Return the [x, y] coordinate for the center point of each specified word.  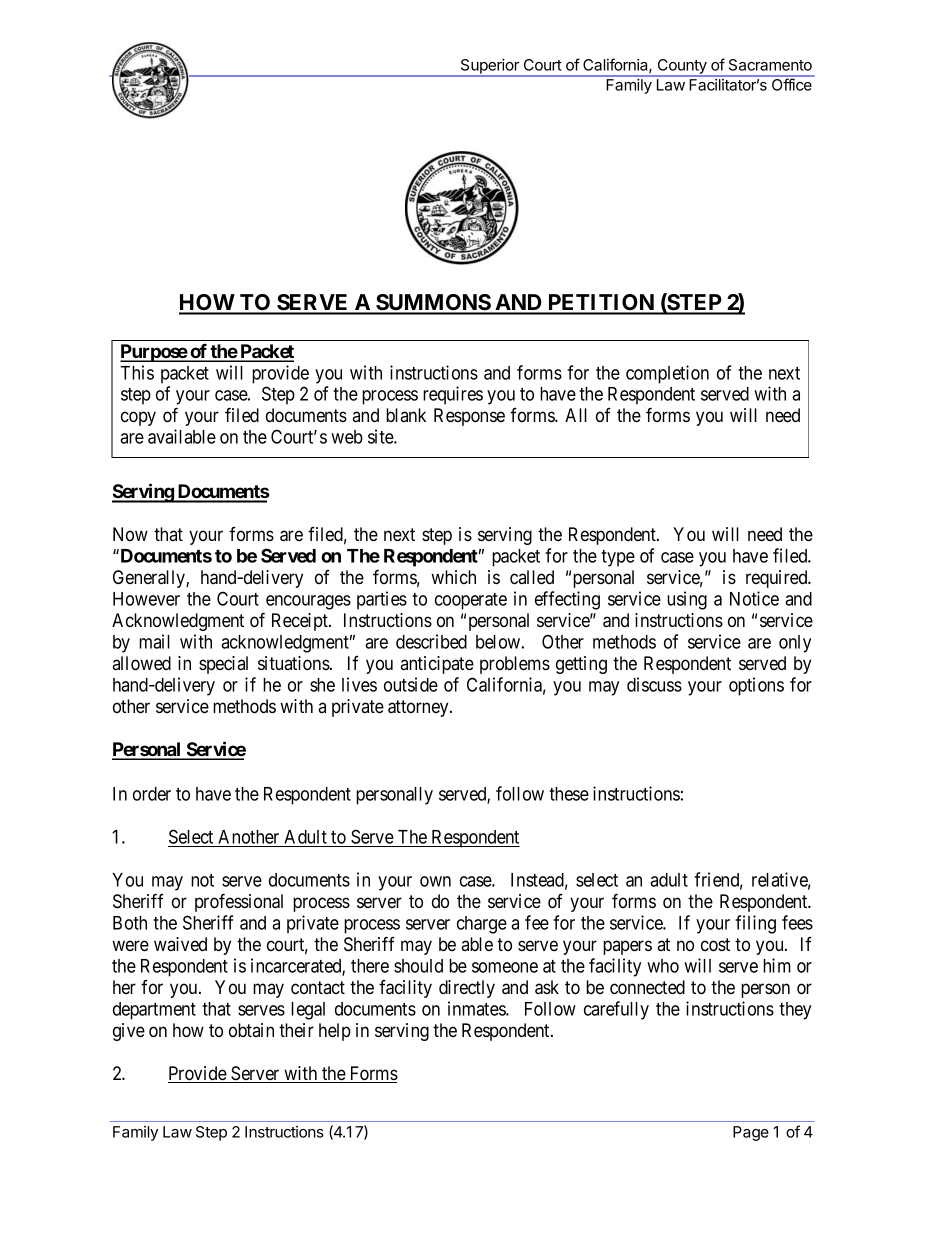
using [687, 600]
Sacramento [770, 65]
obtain [251, 1030]
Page [751, 1133]
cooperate [471, 601]
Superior [489, 67]
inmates [477, 1008]
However [146, 599]
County [682, 67]
